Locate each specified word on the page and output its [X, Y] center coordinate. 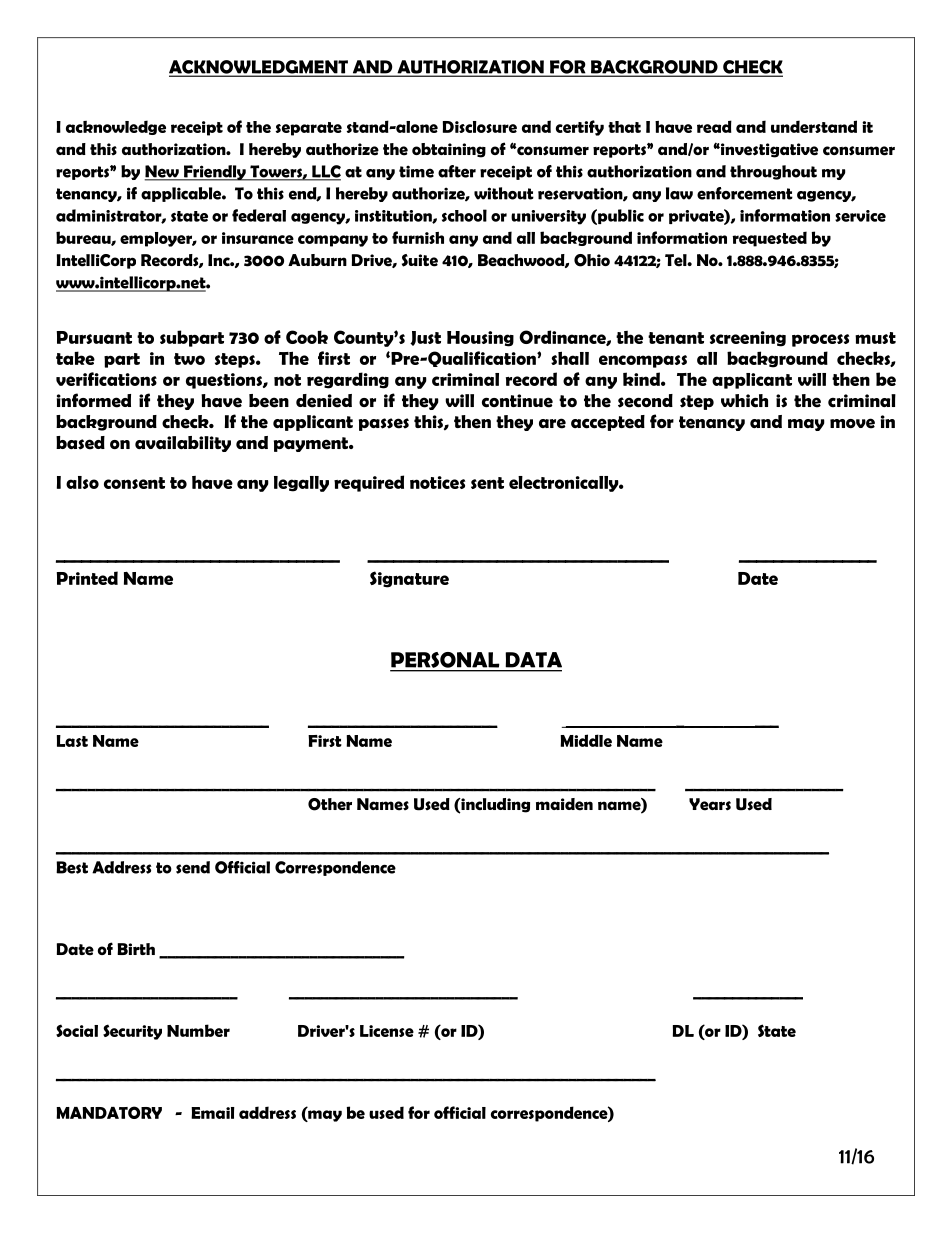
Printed [87, 578]
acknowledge [116, 127]
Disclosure [480, 127]
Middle [586, 740]
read [714, 126]
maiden [564, 804]
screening [748, 339]
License [387, 1031]
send [193, 867]
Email [213, 1113]
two [189, 359]
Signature [409, 579]
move [852, 423]
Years [710, 804]
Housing [480, 339]
